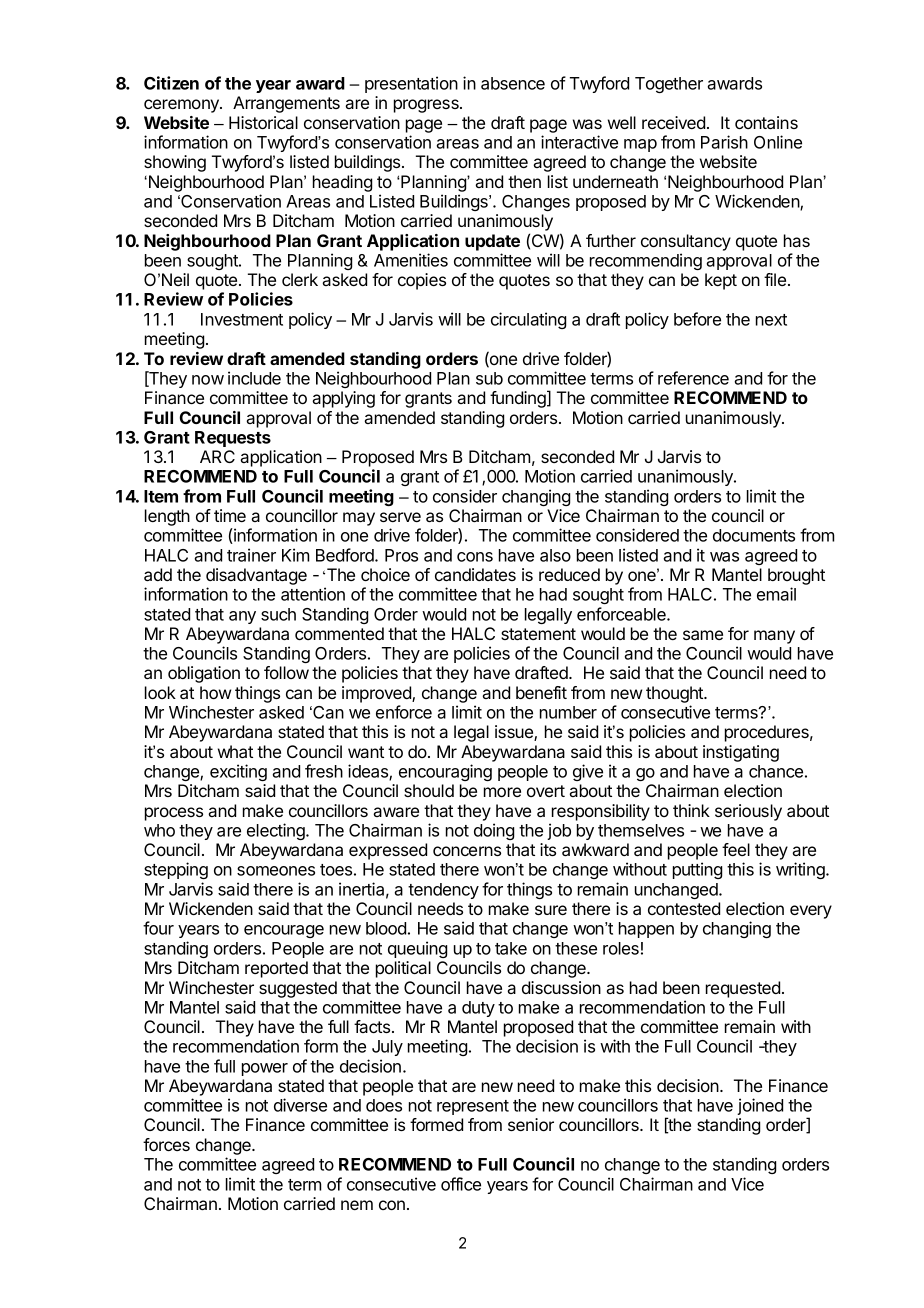 The image size is (924, 1308). I want to click on Historical, so click(263, 122).
